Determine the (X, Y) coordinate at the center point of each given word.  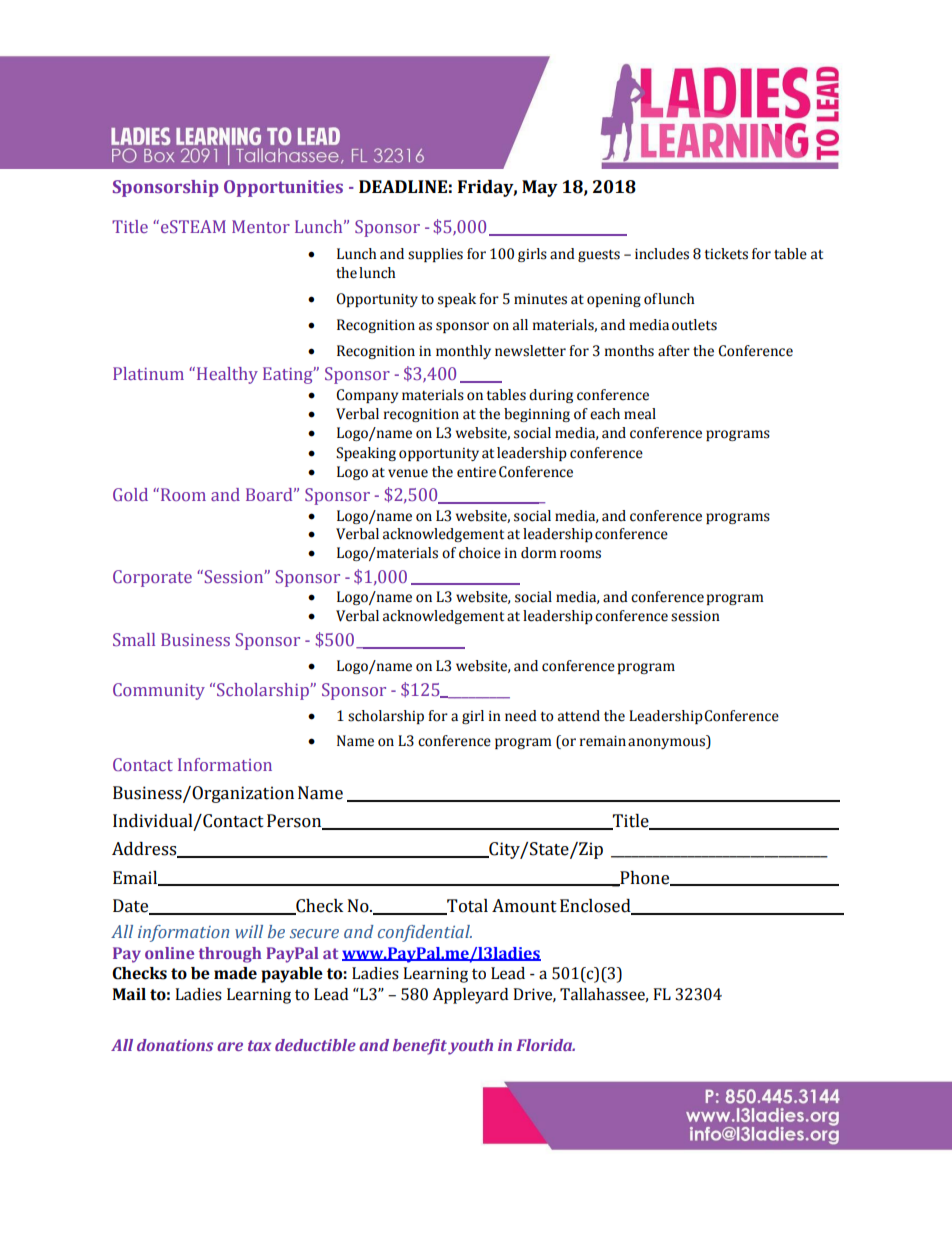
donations (175, 1045)
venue (408, 473)
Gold (130, 494)
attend (579, 716)
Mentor (261, 226)
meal (640, 414)
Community (159, 691)
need (521, 716)
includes (662, 254)
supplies (435, 255)
